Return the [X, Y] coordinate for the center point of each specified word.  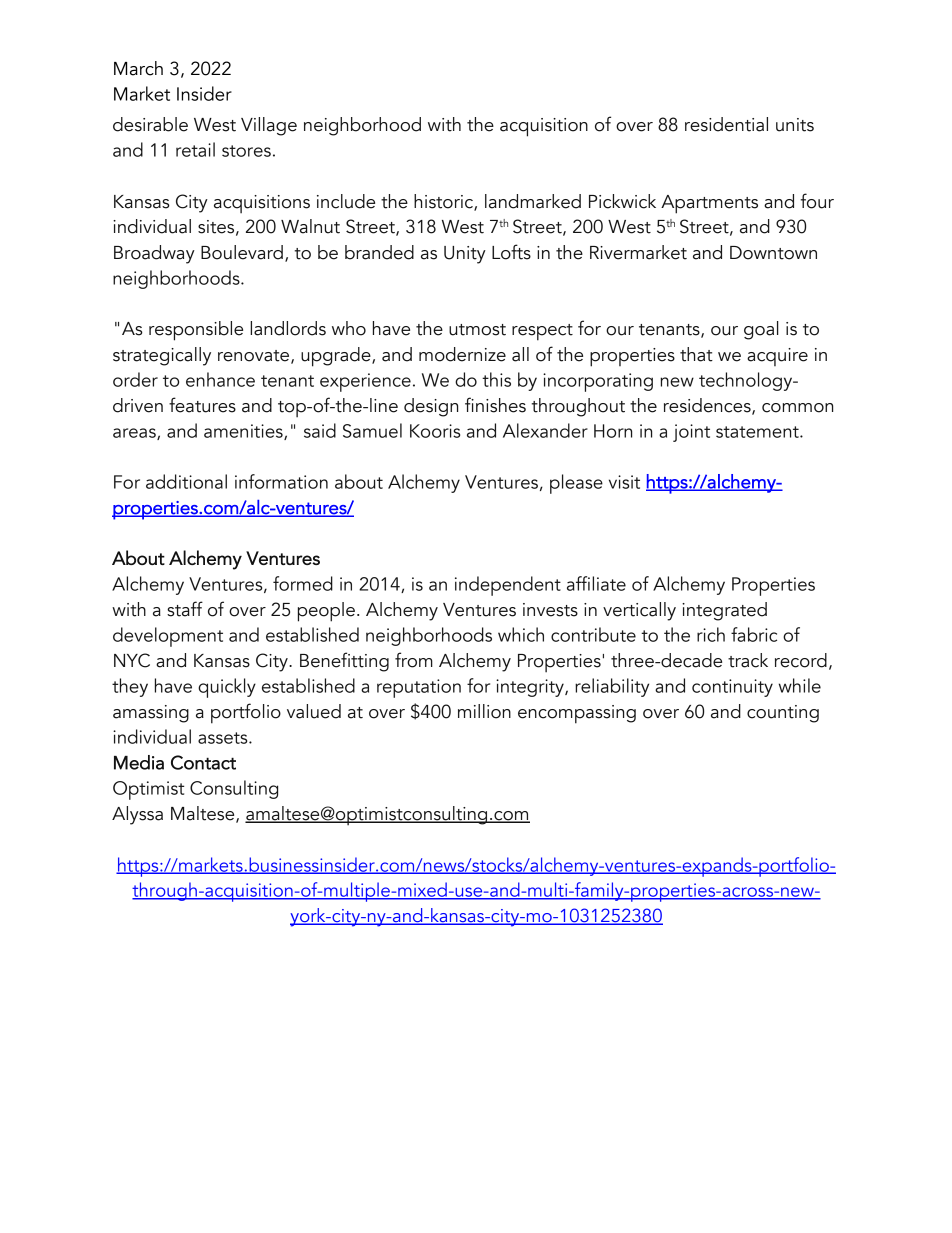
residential [726, 124]
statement [758, 432]
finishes [495, 405]
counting [783, 714]
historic [444, 202]
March [138, 68]
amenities [244, 432]
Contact [203, 762]
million [484, 711]
